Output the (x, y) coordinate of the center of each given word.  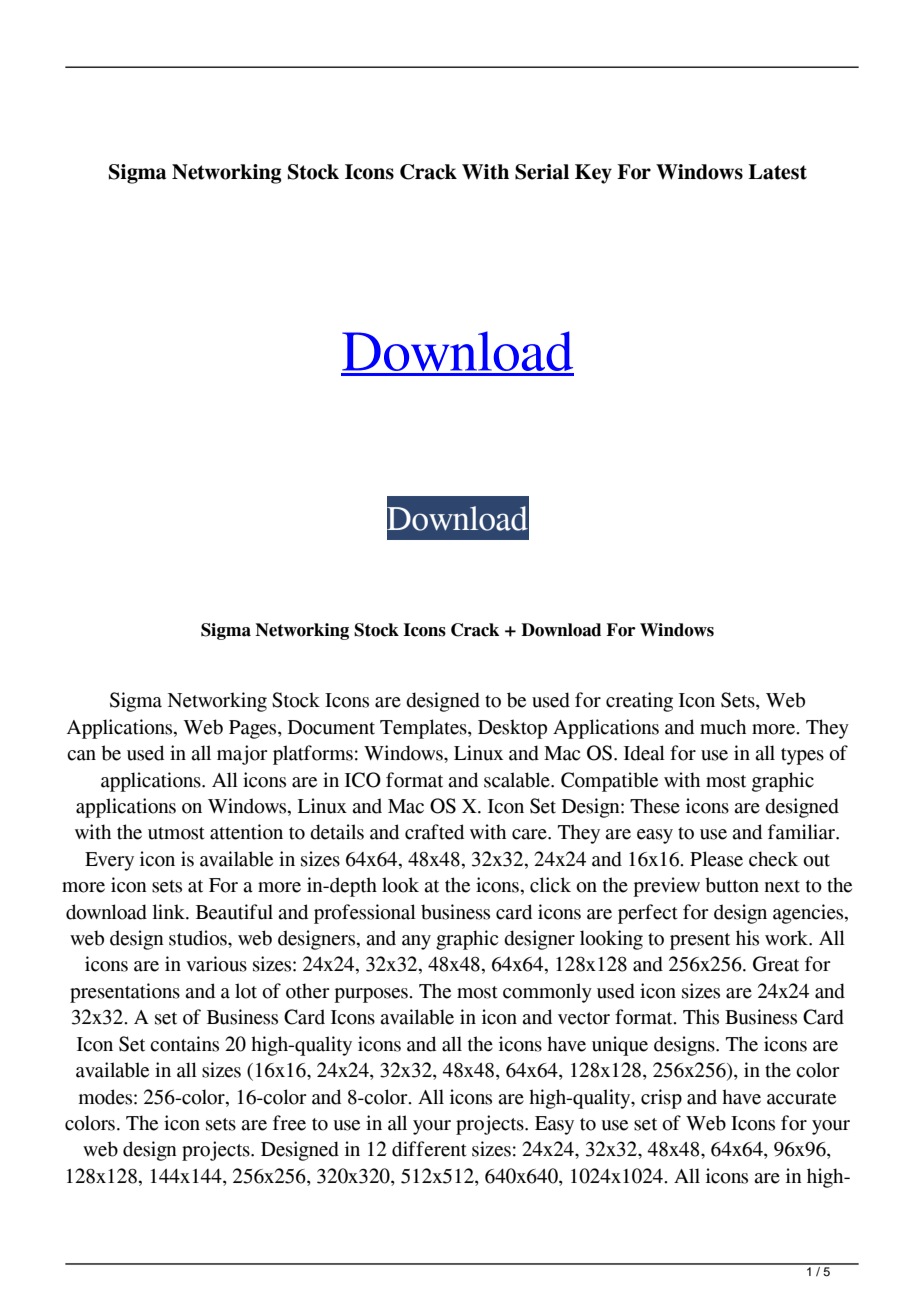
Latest (777, 172)
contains (184, 1044)
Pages (254, 729)
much (723, 727)
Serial (542, 172)
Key (593, 174)
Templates (424, 729)
